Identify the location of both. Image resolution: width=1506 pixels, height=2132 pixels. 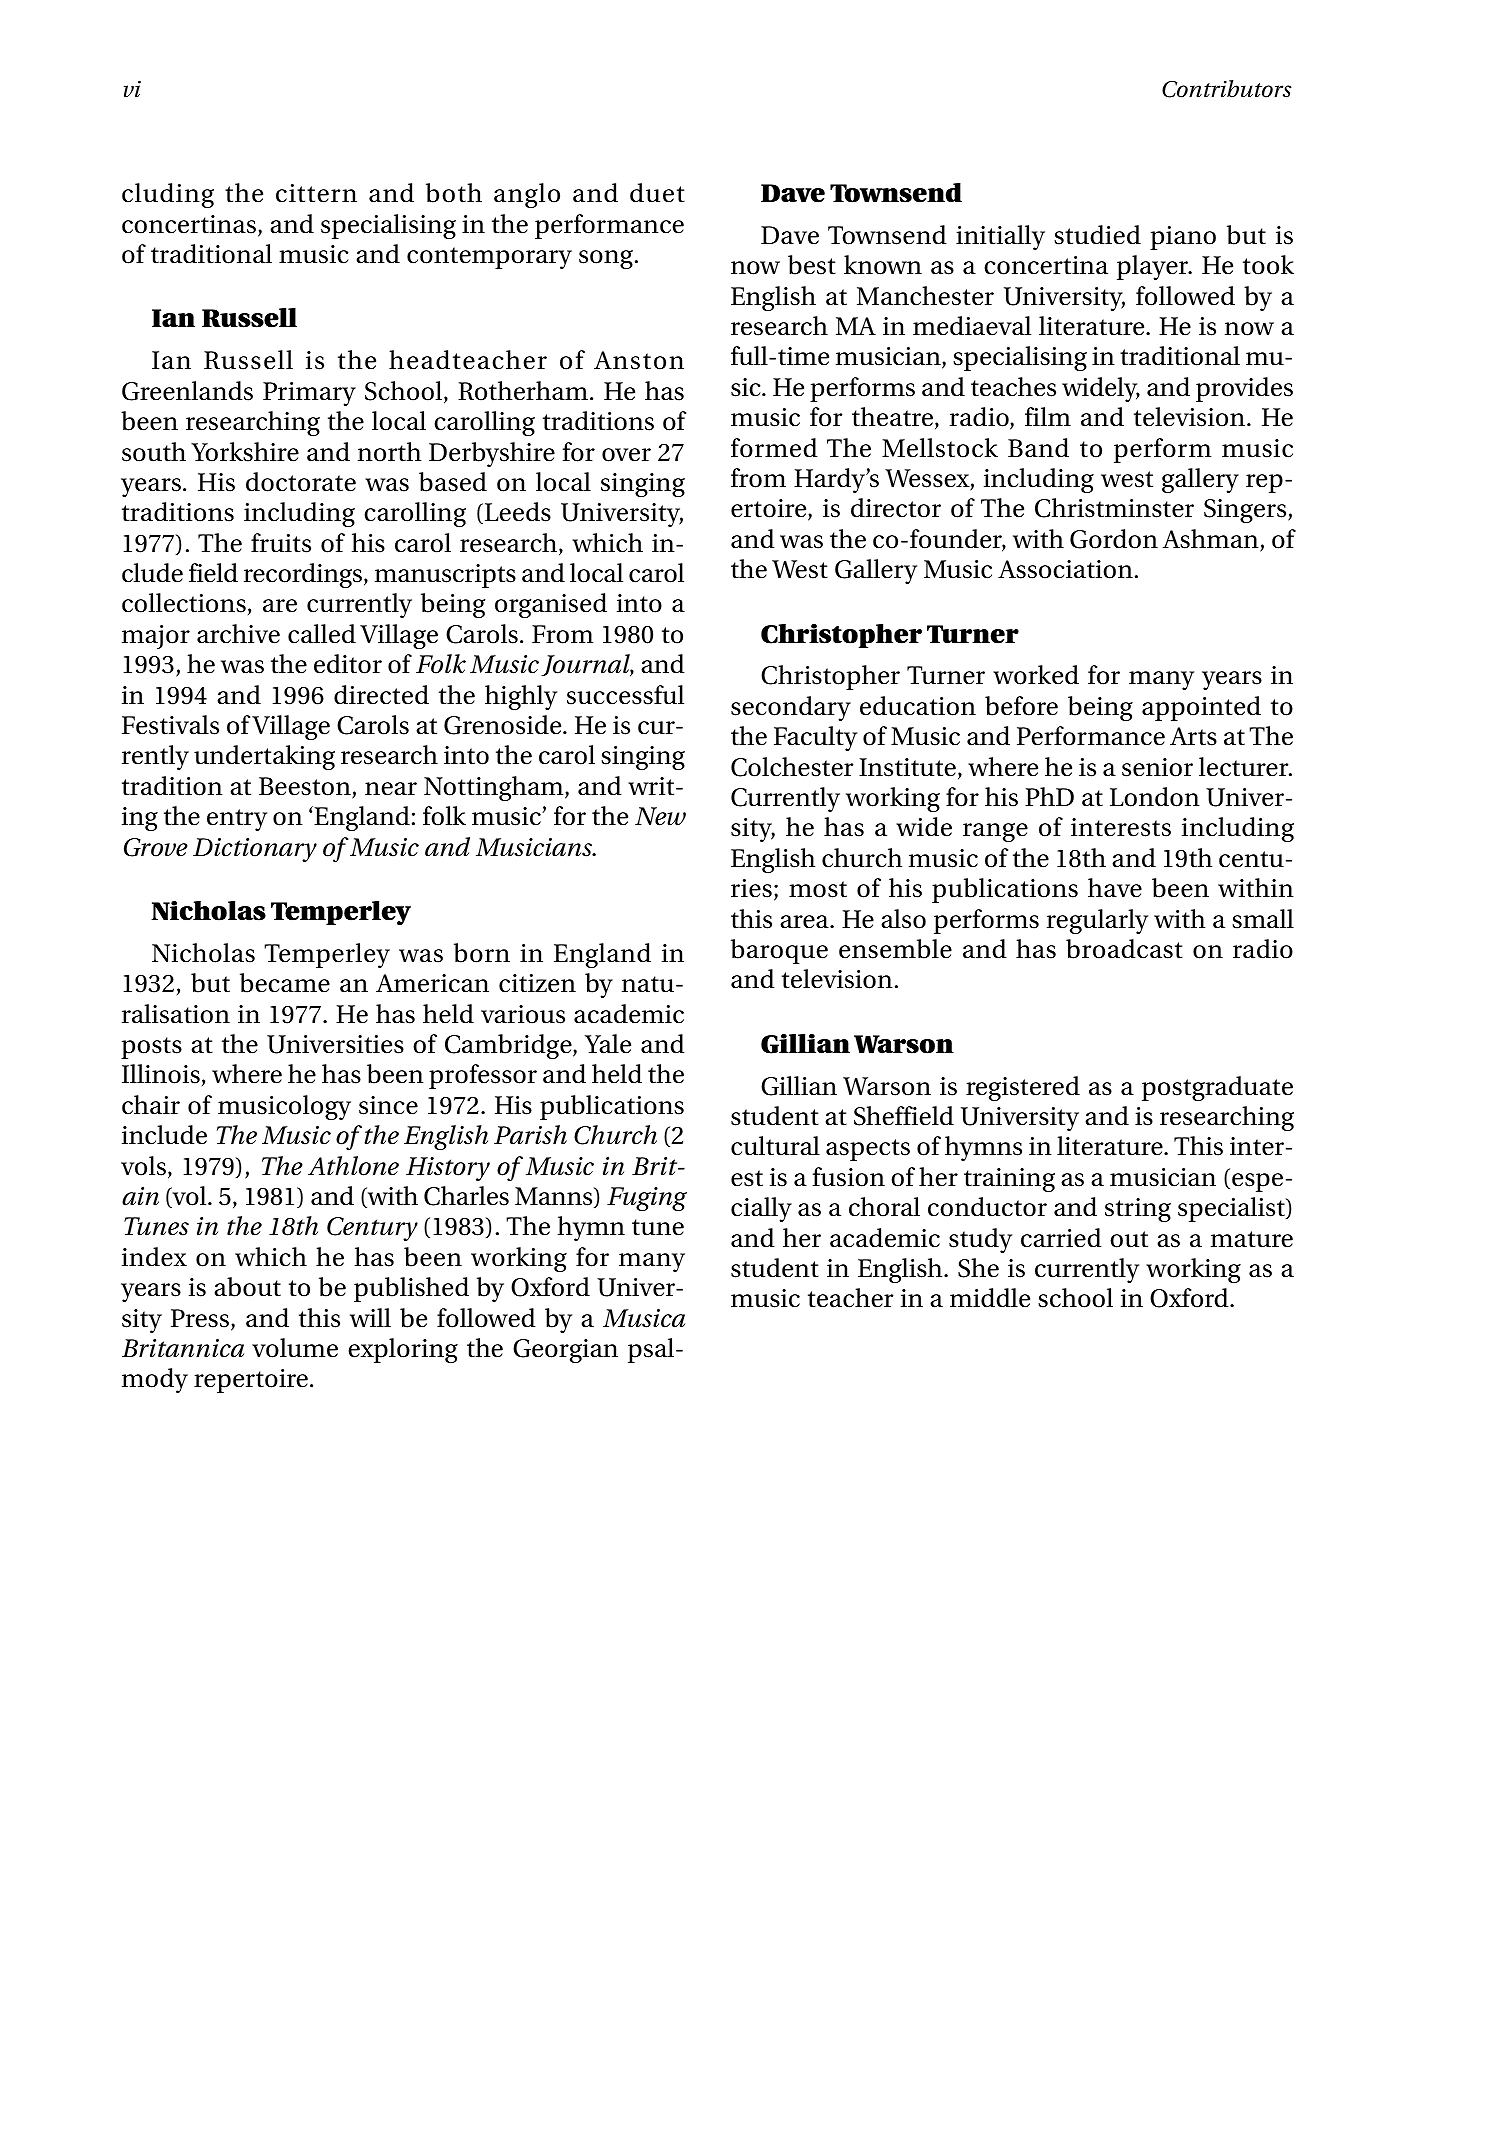
(454, 193).
